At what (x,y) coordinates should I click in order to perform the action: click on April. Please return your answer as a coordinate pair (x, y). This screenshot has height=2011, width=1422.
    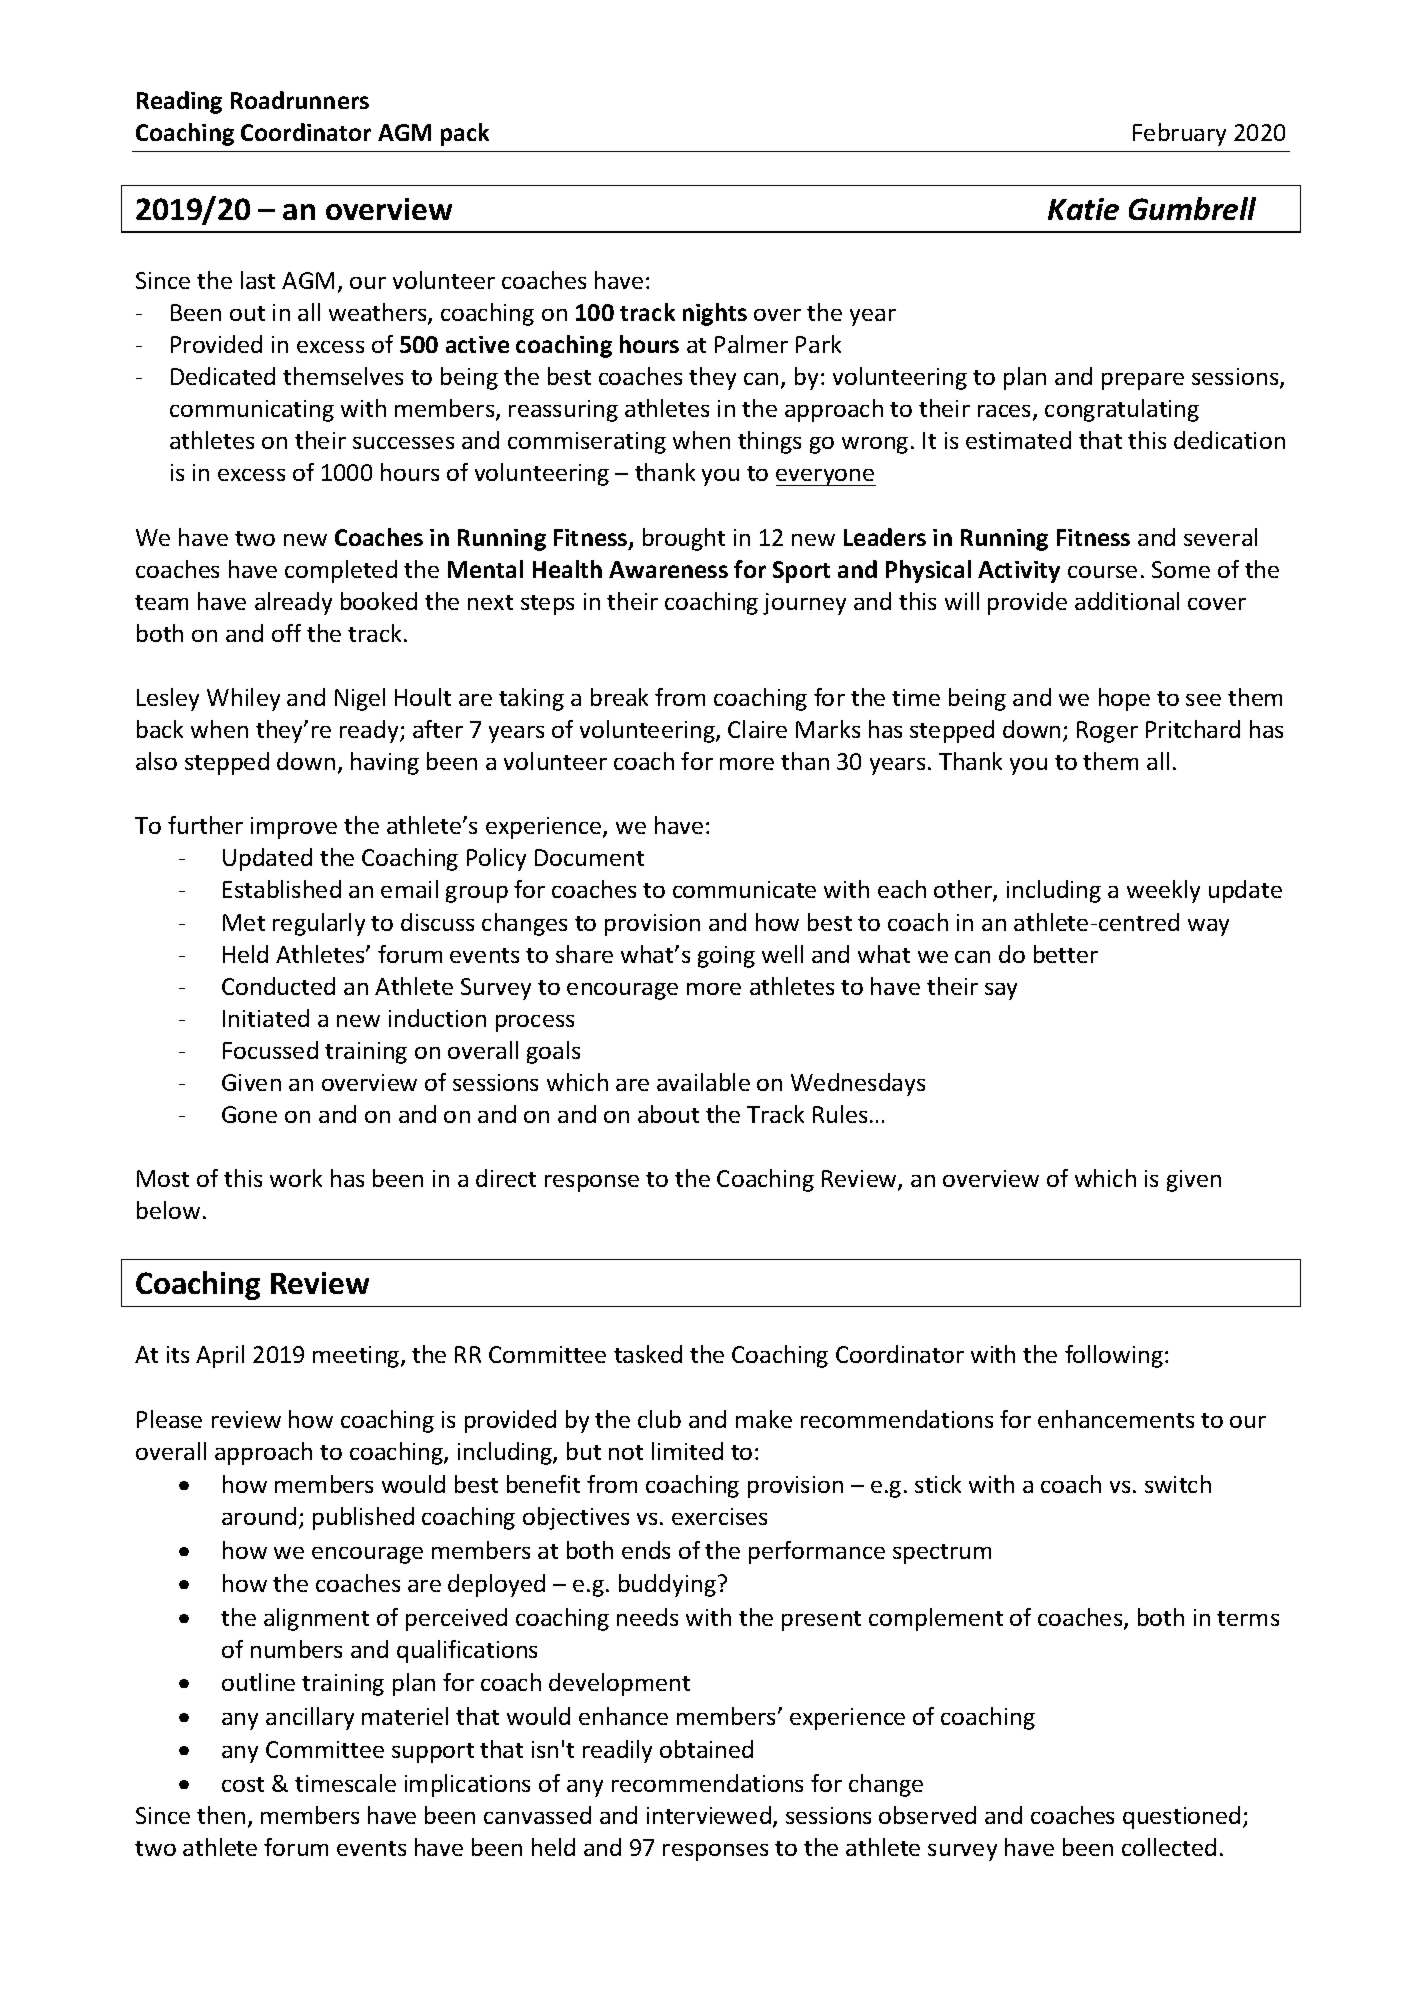
    Looking at the image, I should click on (220, 1356).
